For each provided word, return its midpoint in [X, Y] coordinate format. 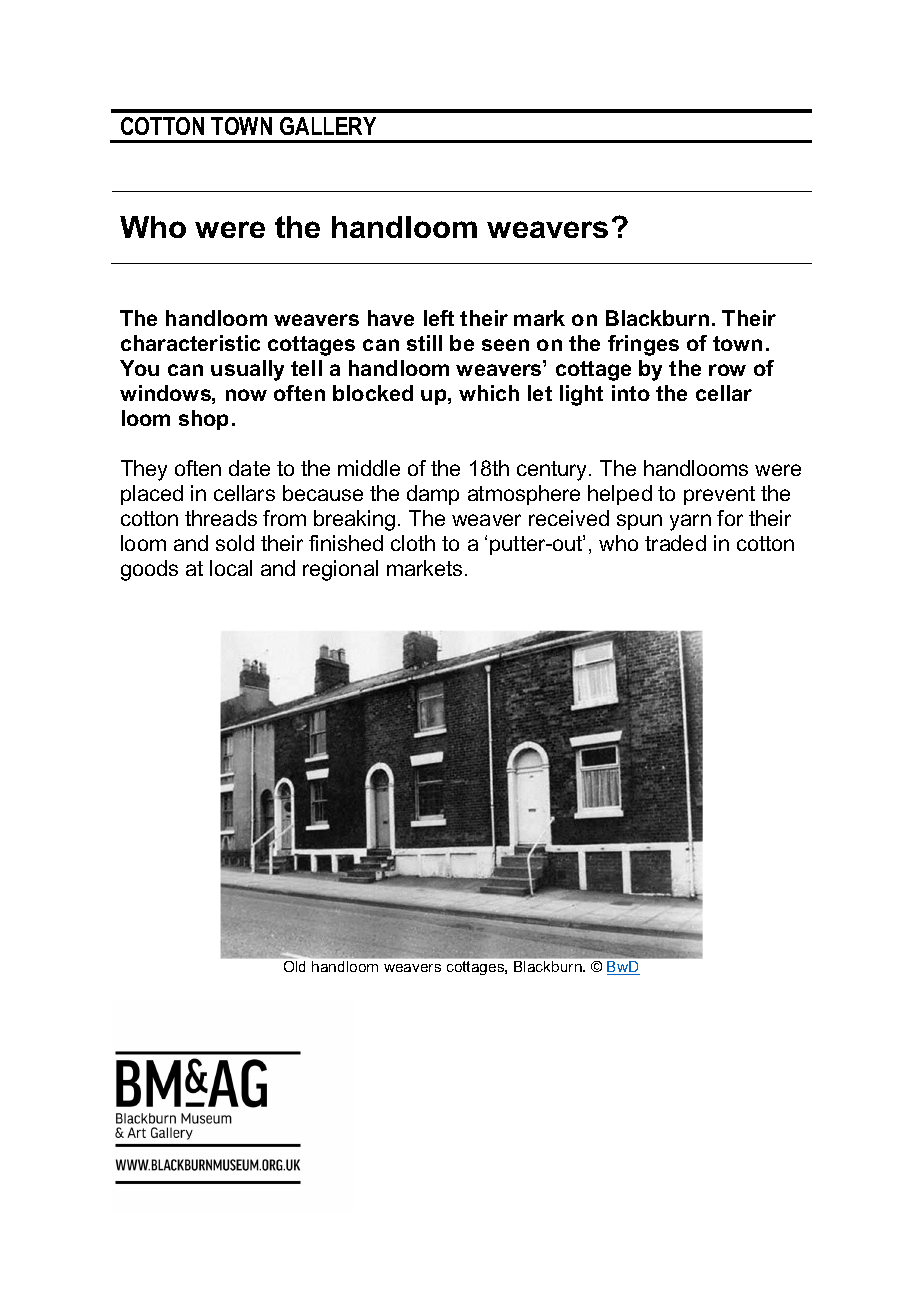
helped [620, 495]
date [249, 468]
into [631, 393]
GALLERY [328, 126]
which [489, 393]
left [439, 318]
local [231, 568]
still [424, 343]
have [391, 318]
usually [247, 370]
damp [433, 495]
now [246, 395]
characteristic [190, 343]
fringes [643, 345]
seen [505, 345]
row [727, 370]
